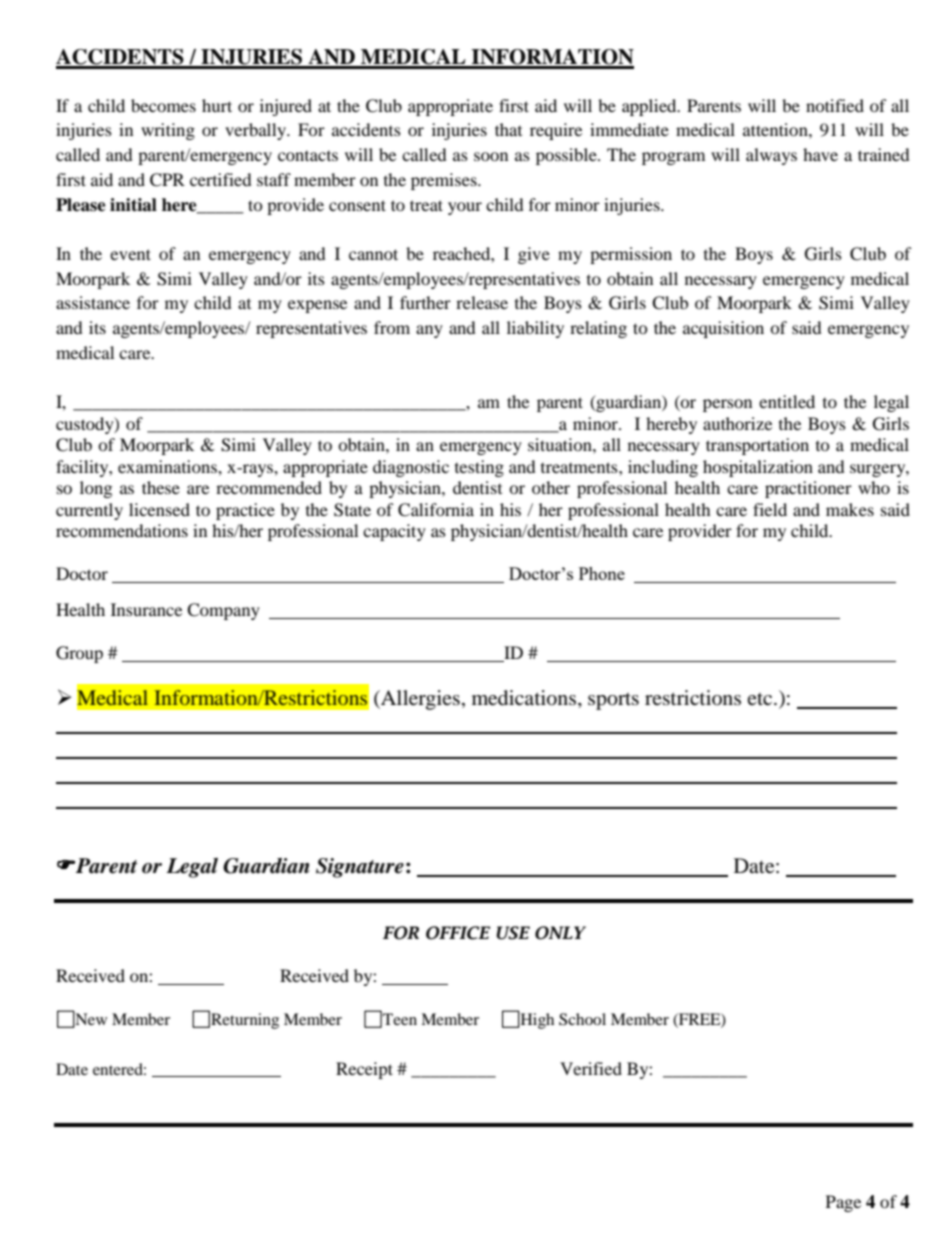 The height and width of the screenshot is (1233, 952). What do you see at coordinates (146, 609) in the screenshot?
I see `Insurance` at bounding box center [146, 609].
